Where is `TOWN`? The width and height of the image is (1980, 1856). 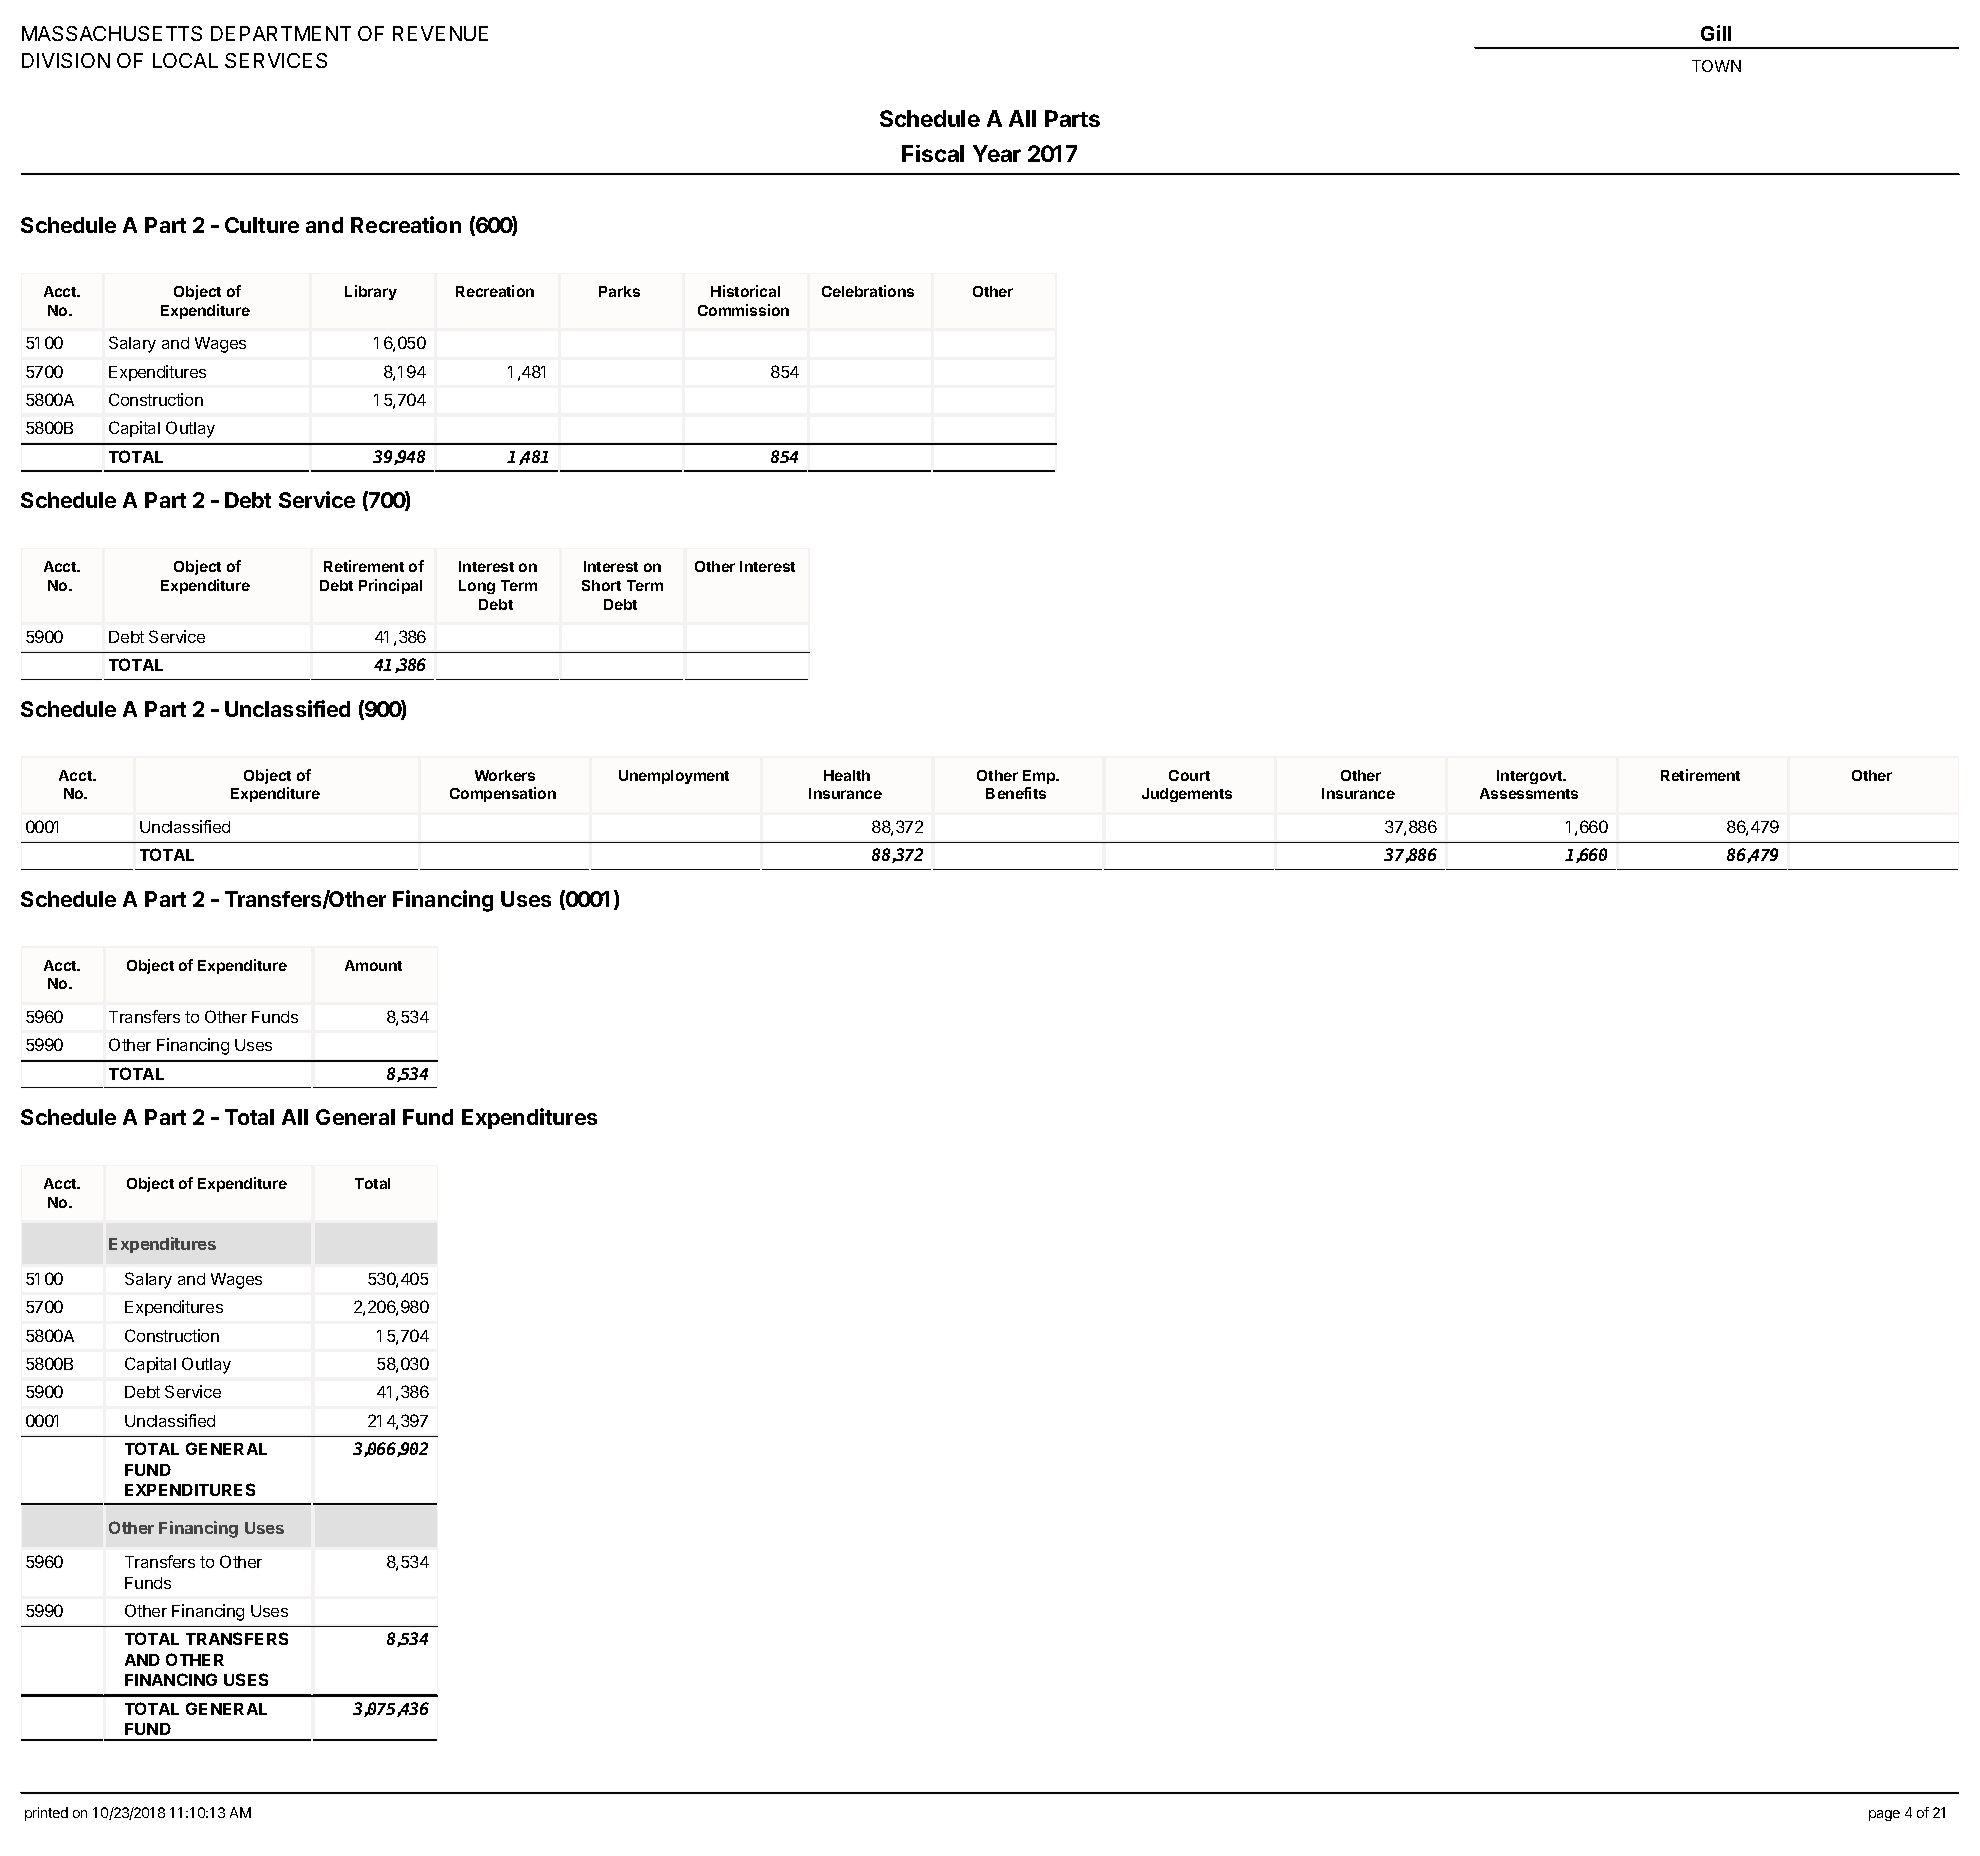 TOWN is located at coordinates (1716, 66).
